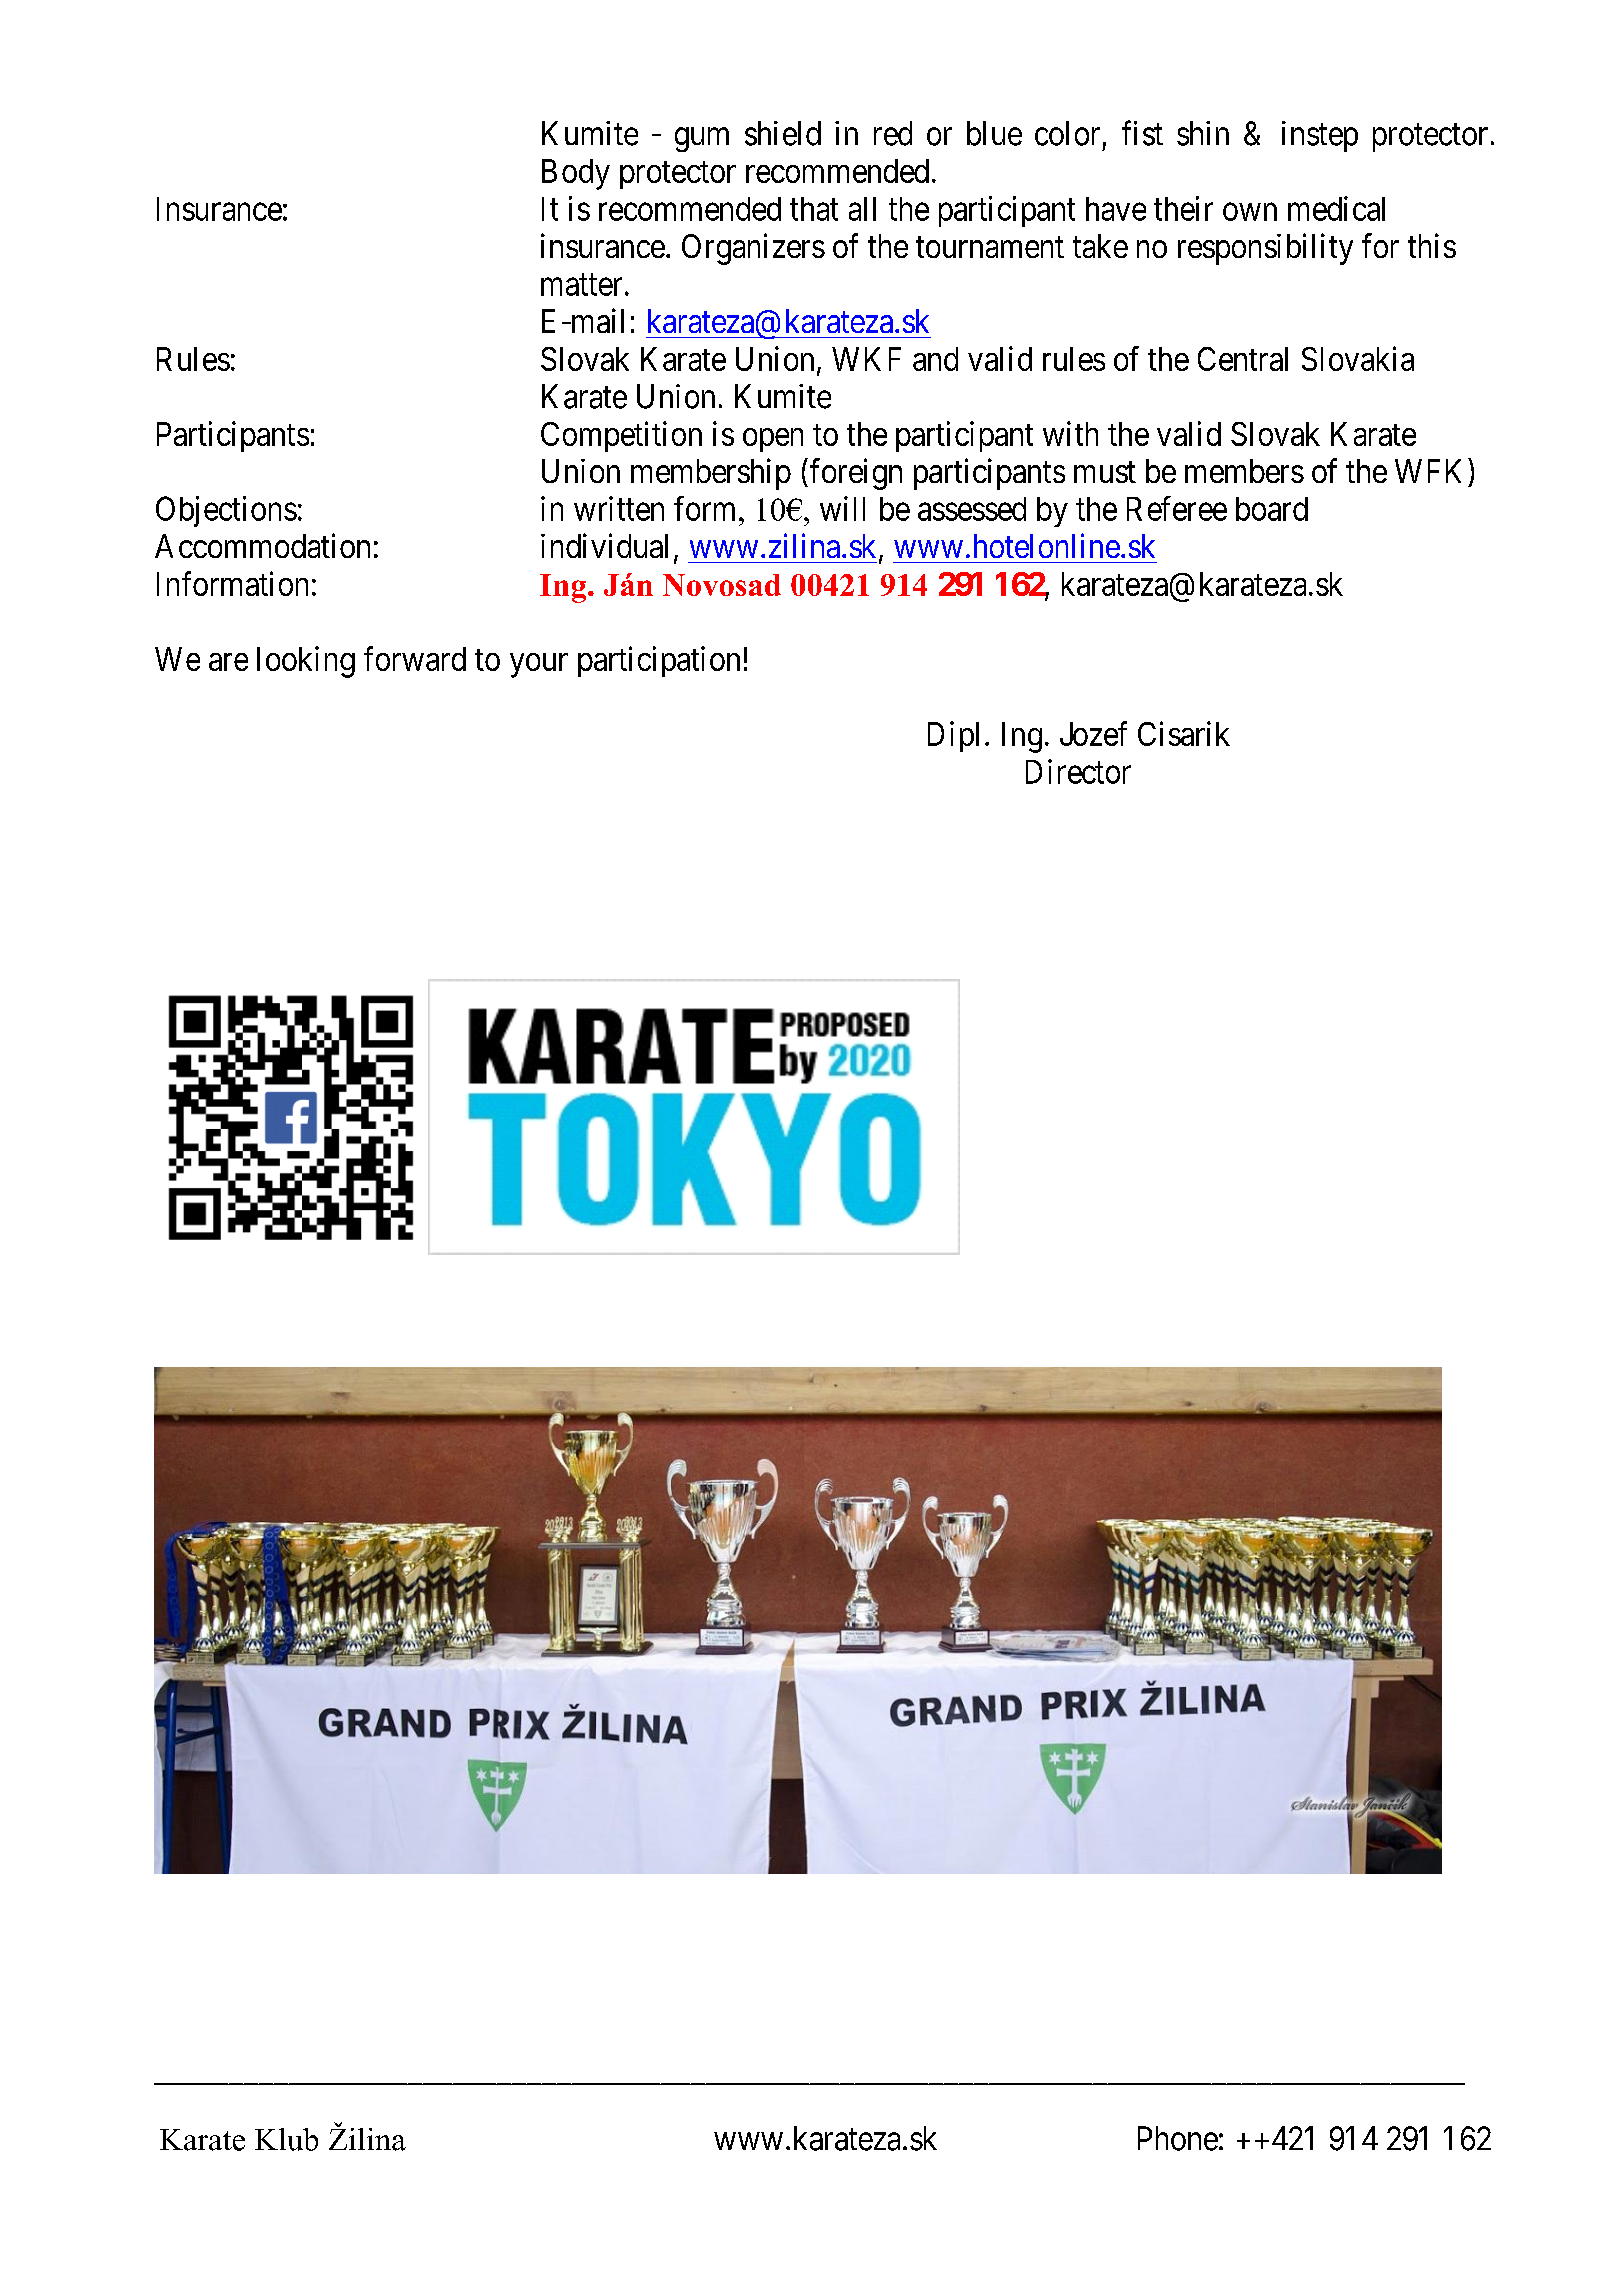 This screenshot has width=1620, height=2291. What do you see at coordinates (1178, 2138) in the screenshot?
I see `Phone` at bounding box center [1178, 2138].
